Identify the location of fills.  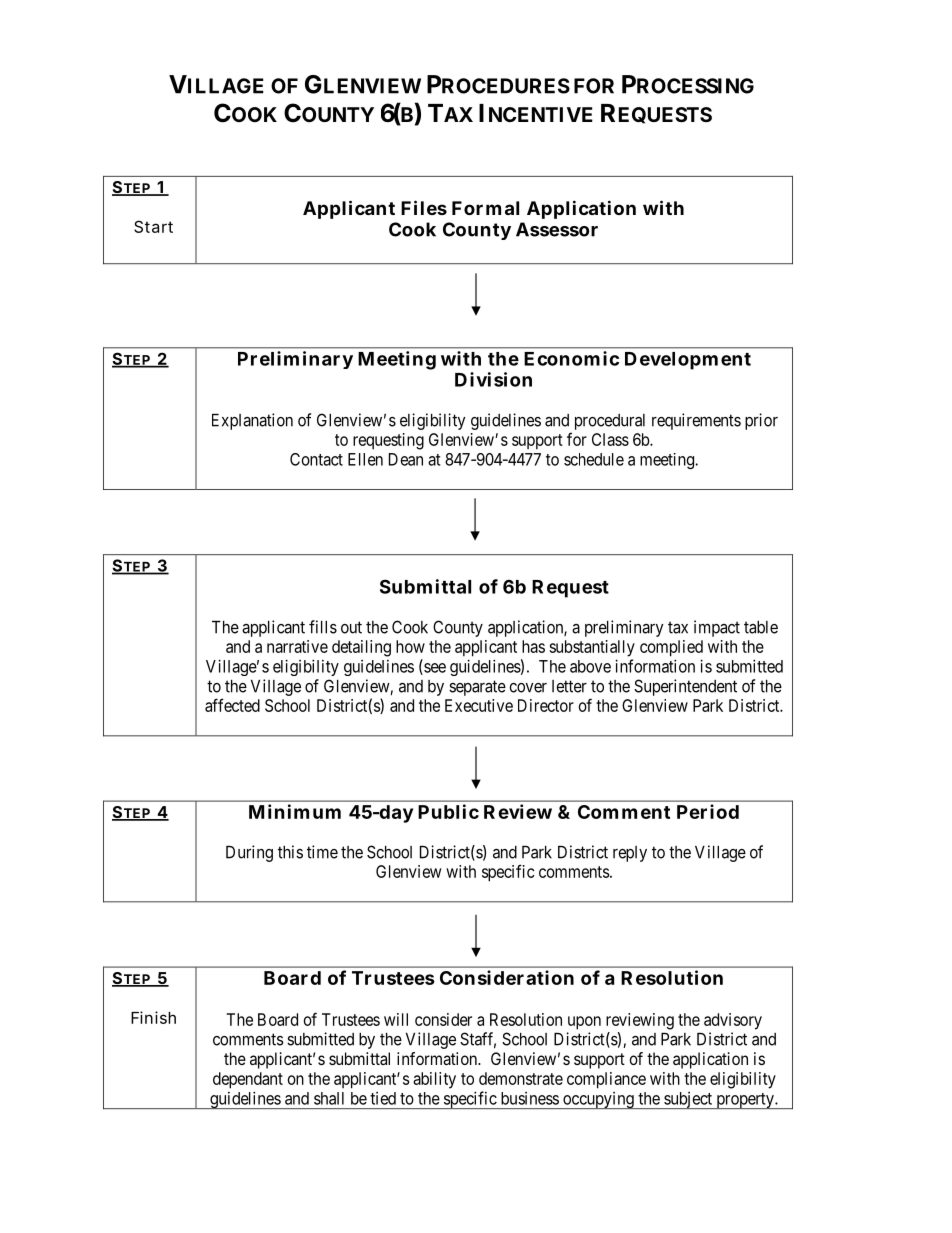
(323, 627).
